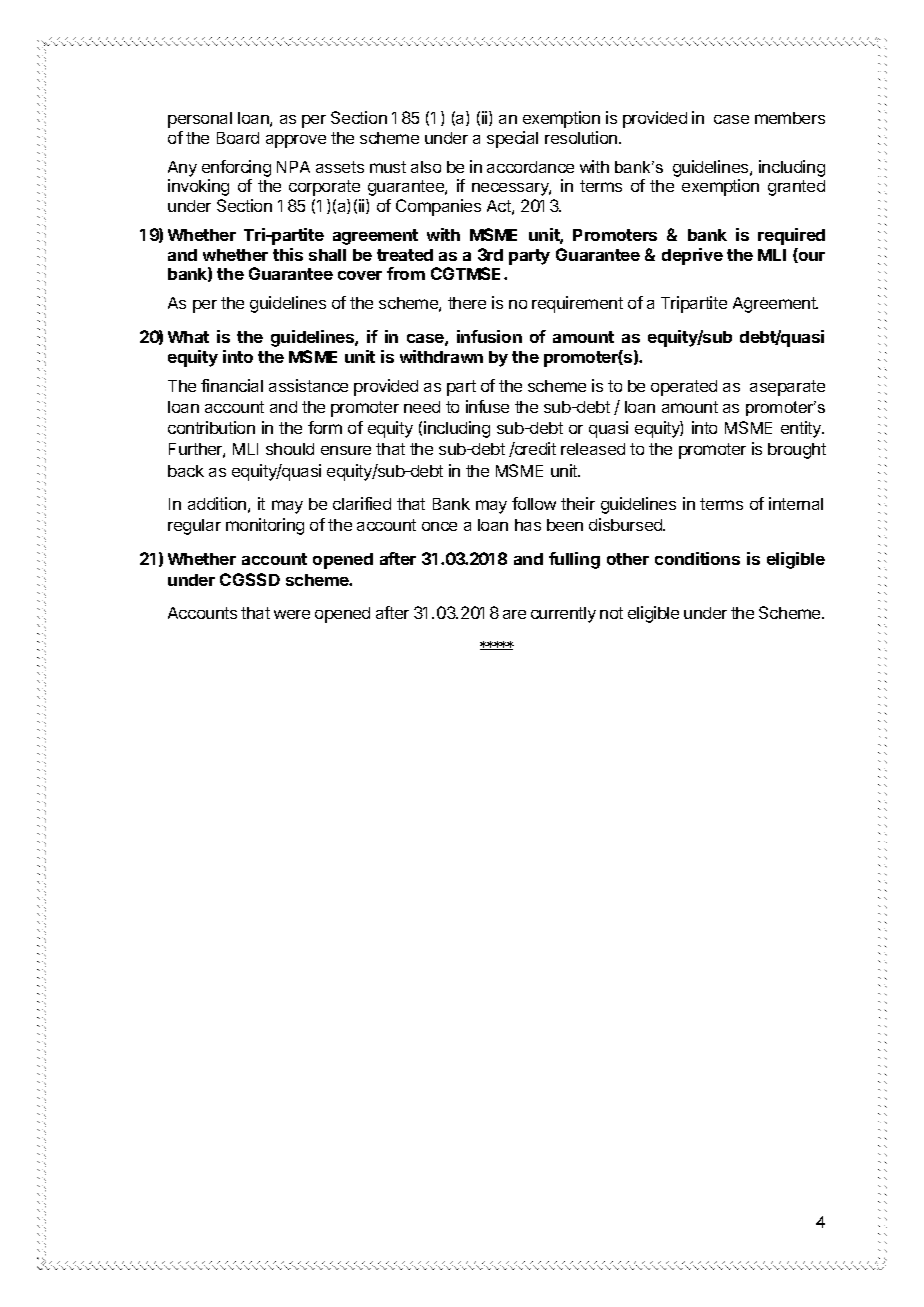  Describe the element at coordinates (534, 503) in the image. I see `follow` at that location.
